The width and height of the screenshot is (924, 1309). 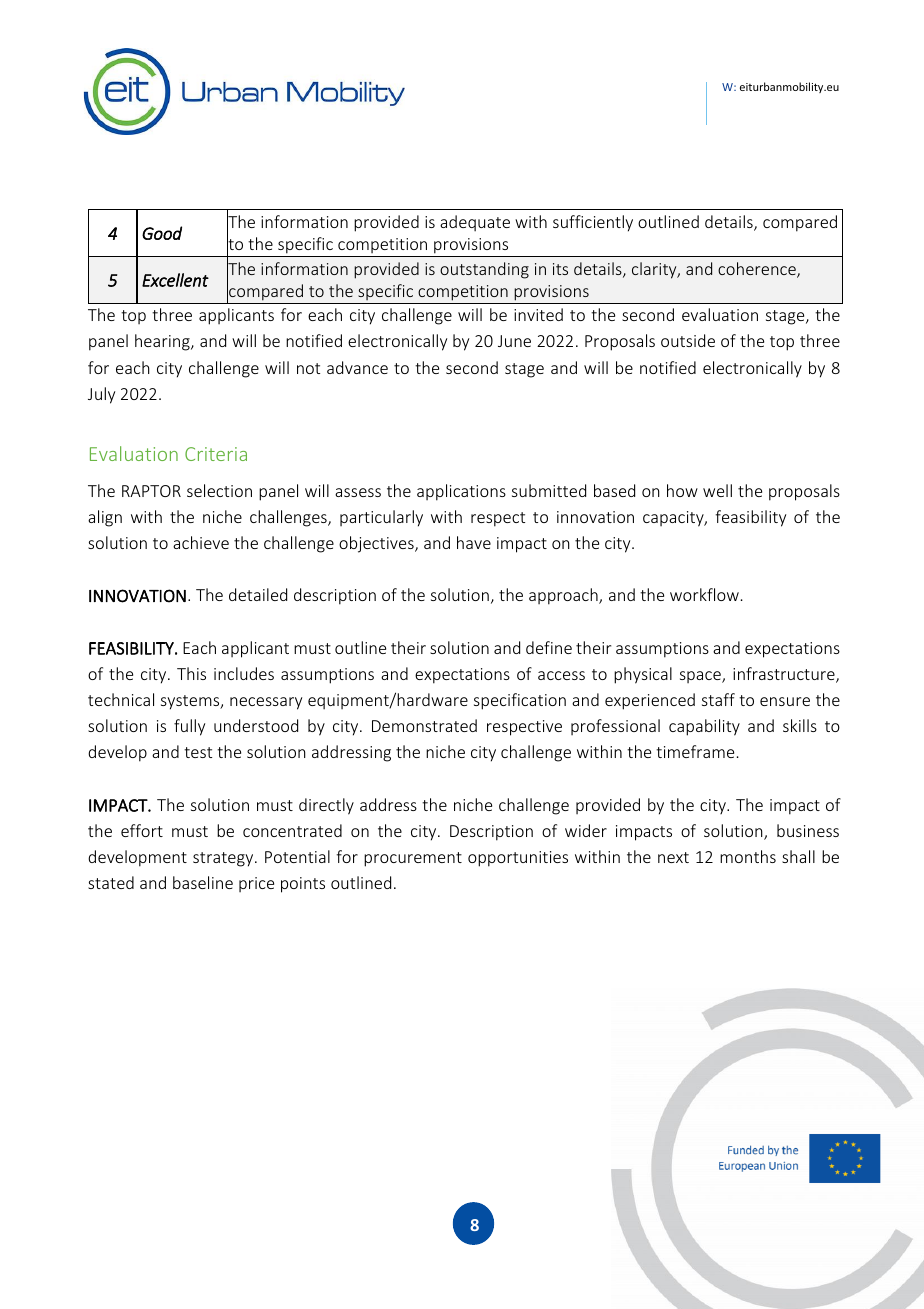 What do you see at coordinates (201, 542) in the screenshot?
I see `achieve` at bounding box center [201, 542].
